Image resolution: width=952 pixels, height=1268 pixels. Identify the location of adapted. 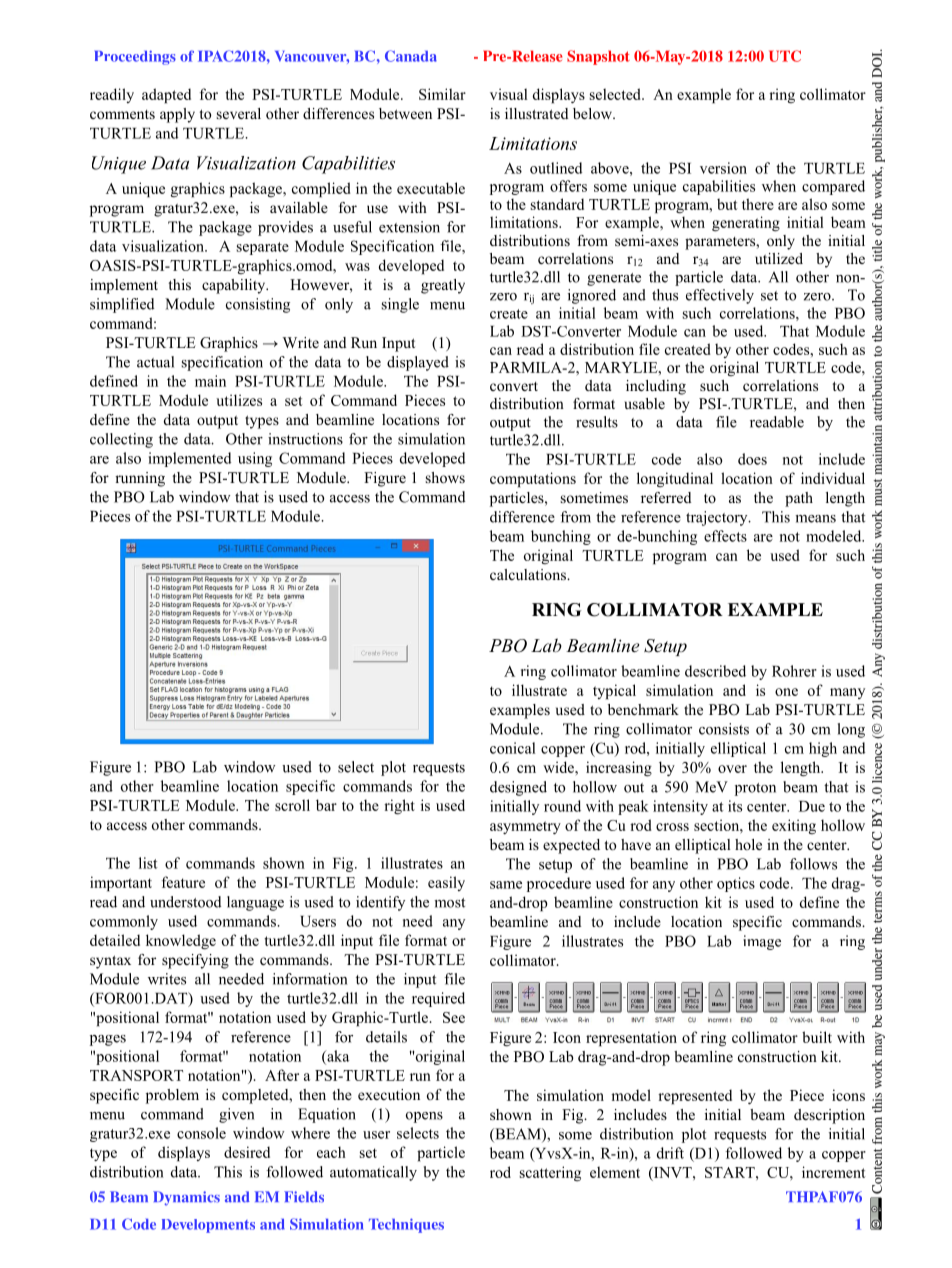
(166, 95).
